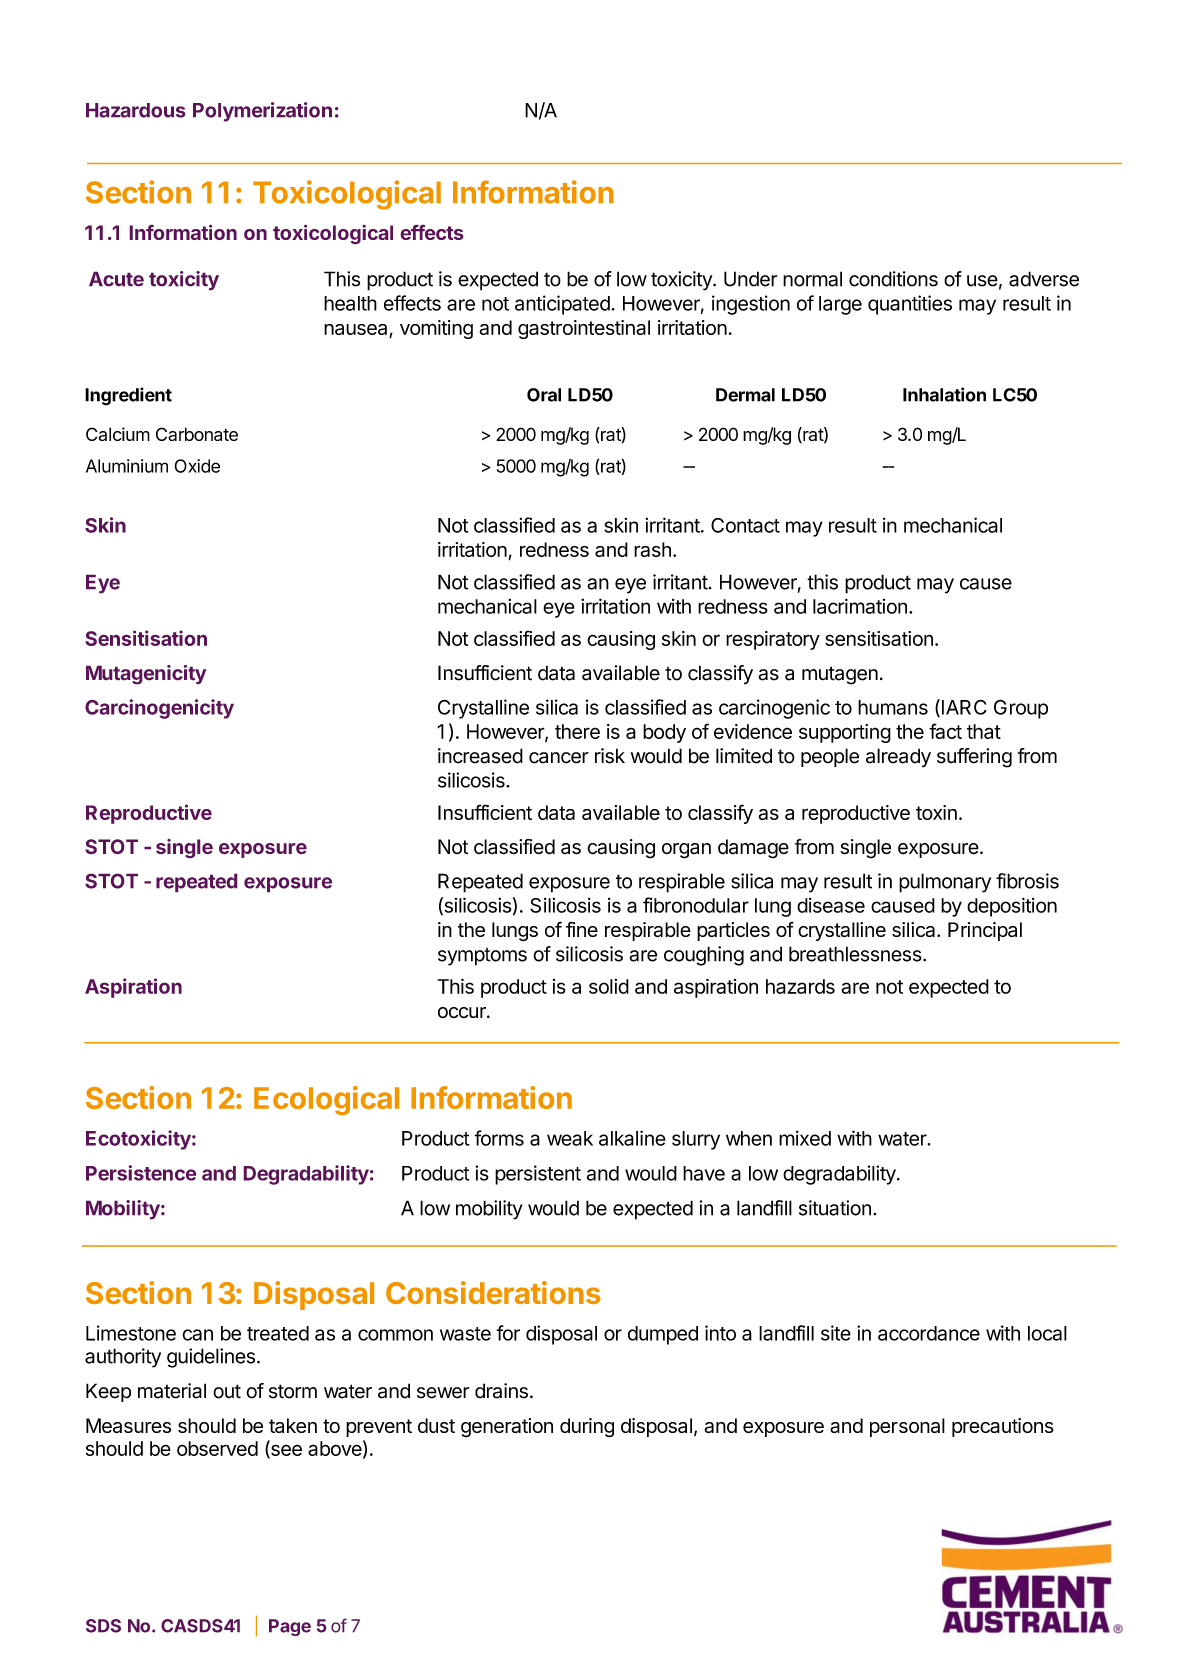 The image size is (1183, 1673). I want to click on conditions, so click(893, 279).
